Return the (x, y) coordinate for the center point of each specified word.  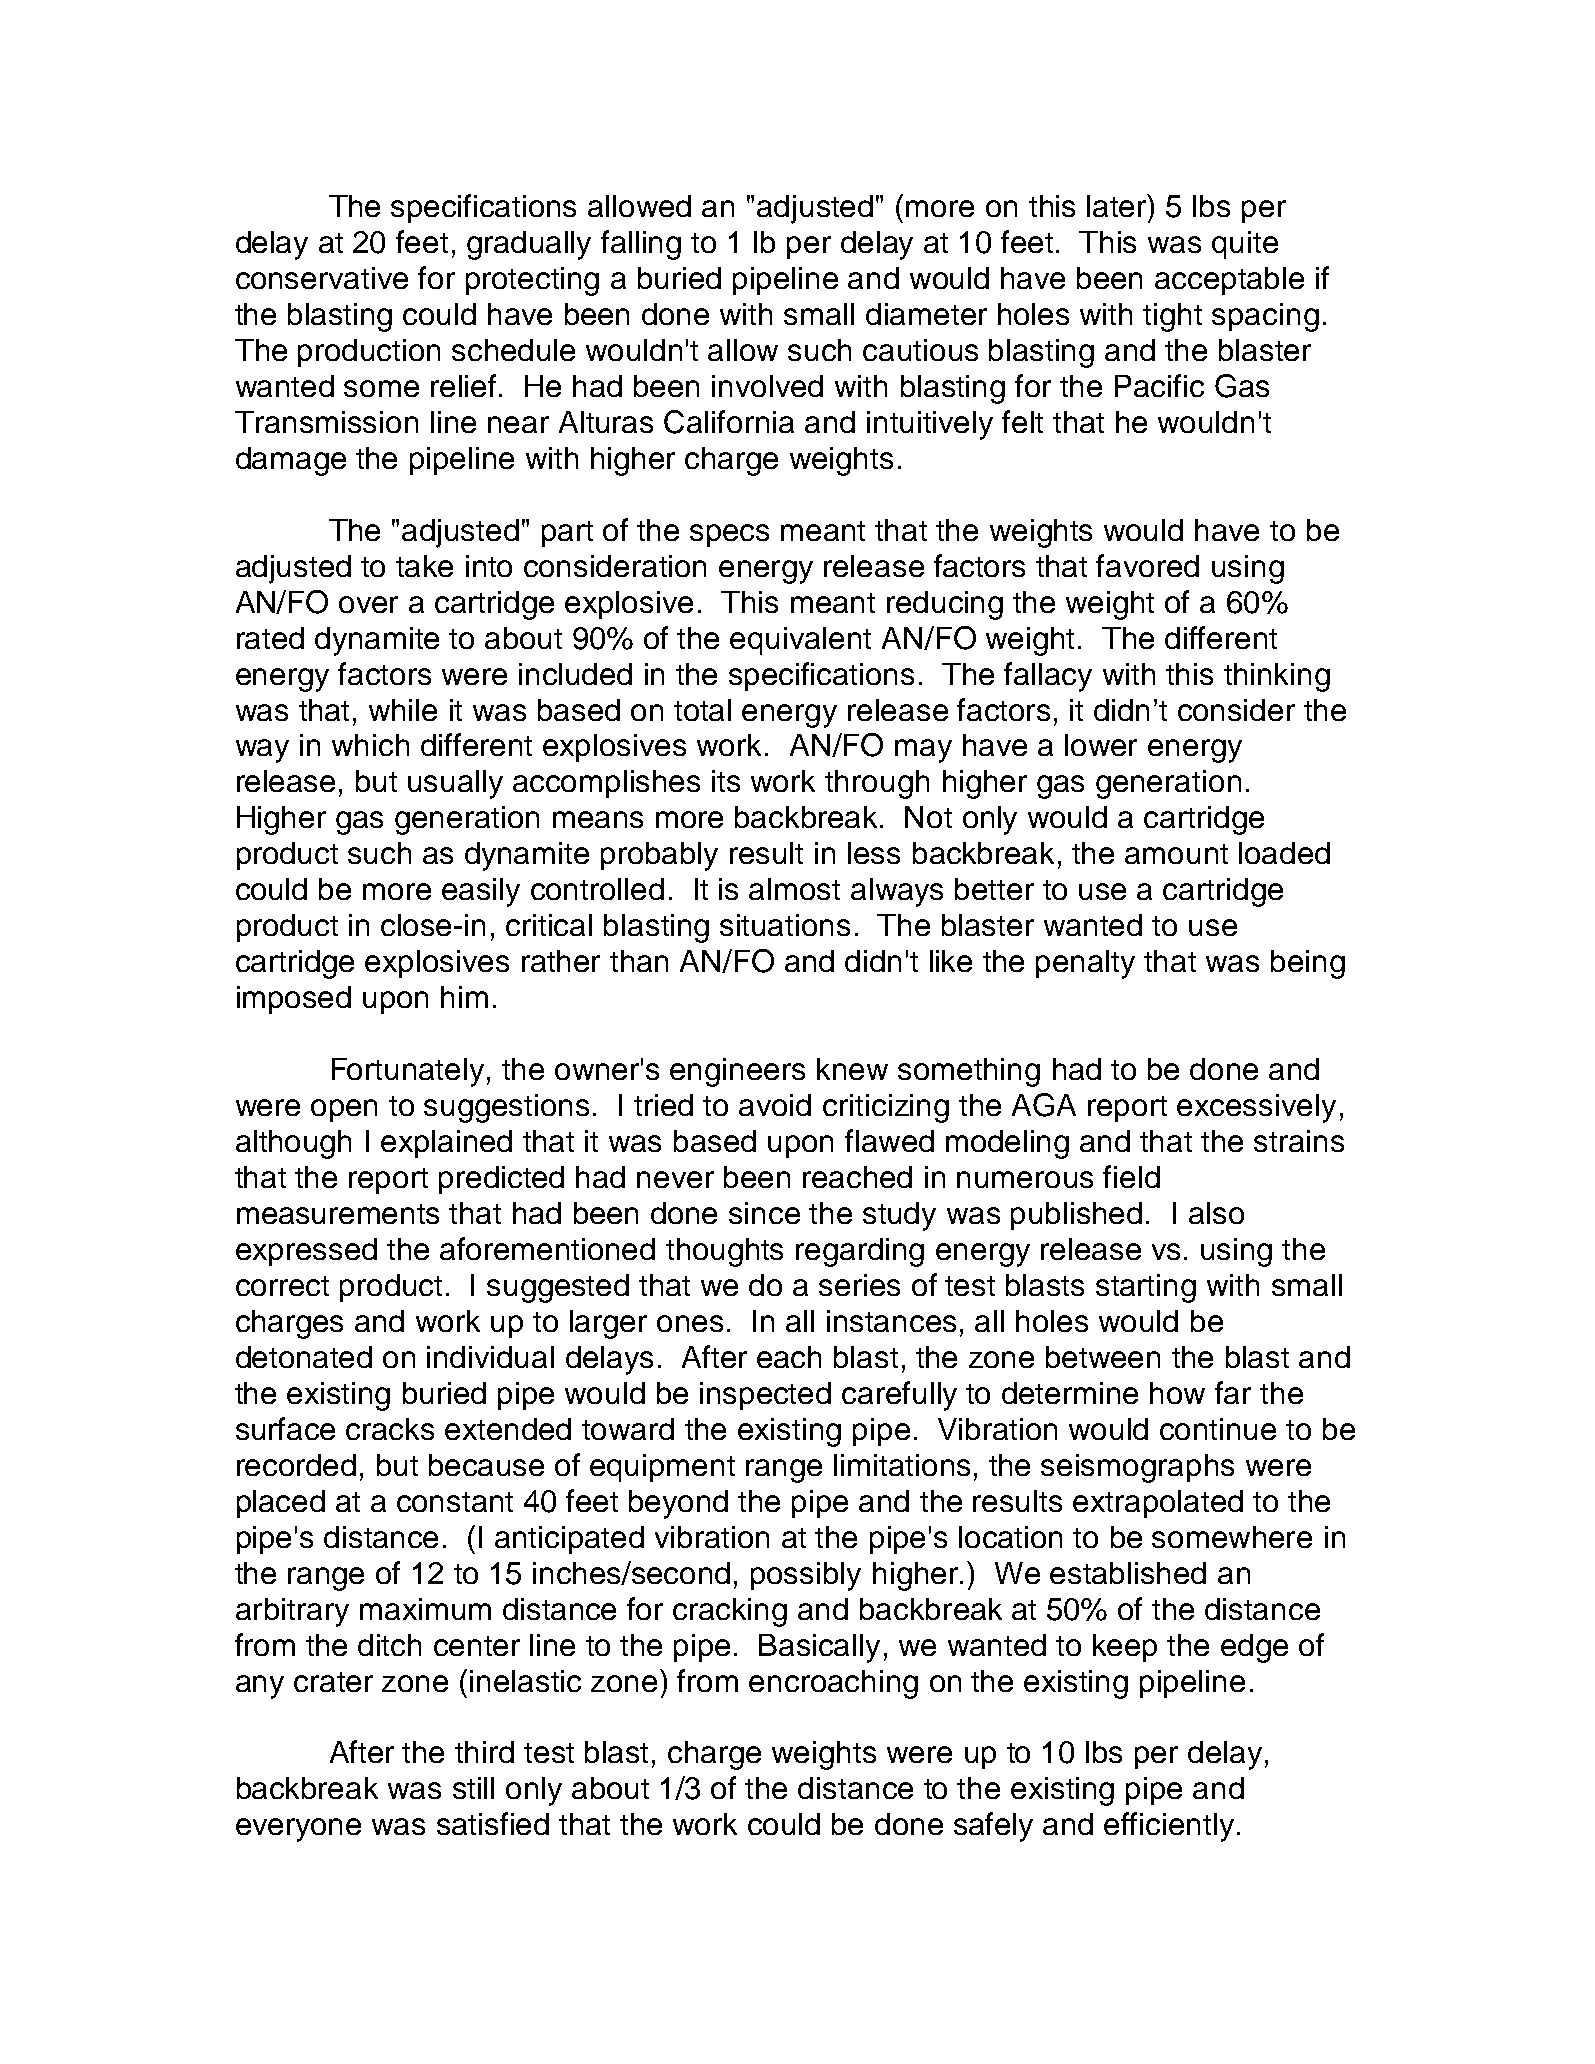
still (473, 1788)
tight (1172, 317)
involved (767, 386)
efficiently (1169, 1827)
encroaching (833, 1684)
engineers (737, 1072)
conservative (322, 278)
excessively (1256, 1108)
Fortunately (408, 1072)
